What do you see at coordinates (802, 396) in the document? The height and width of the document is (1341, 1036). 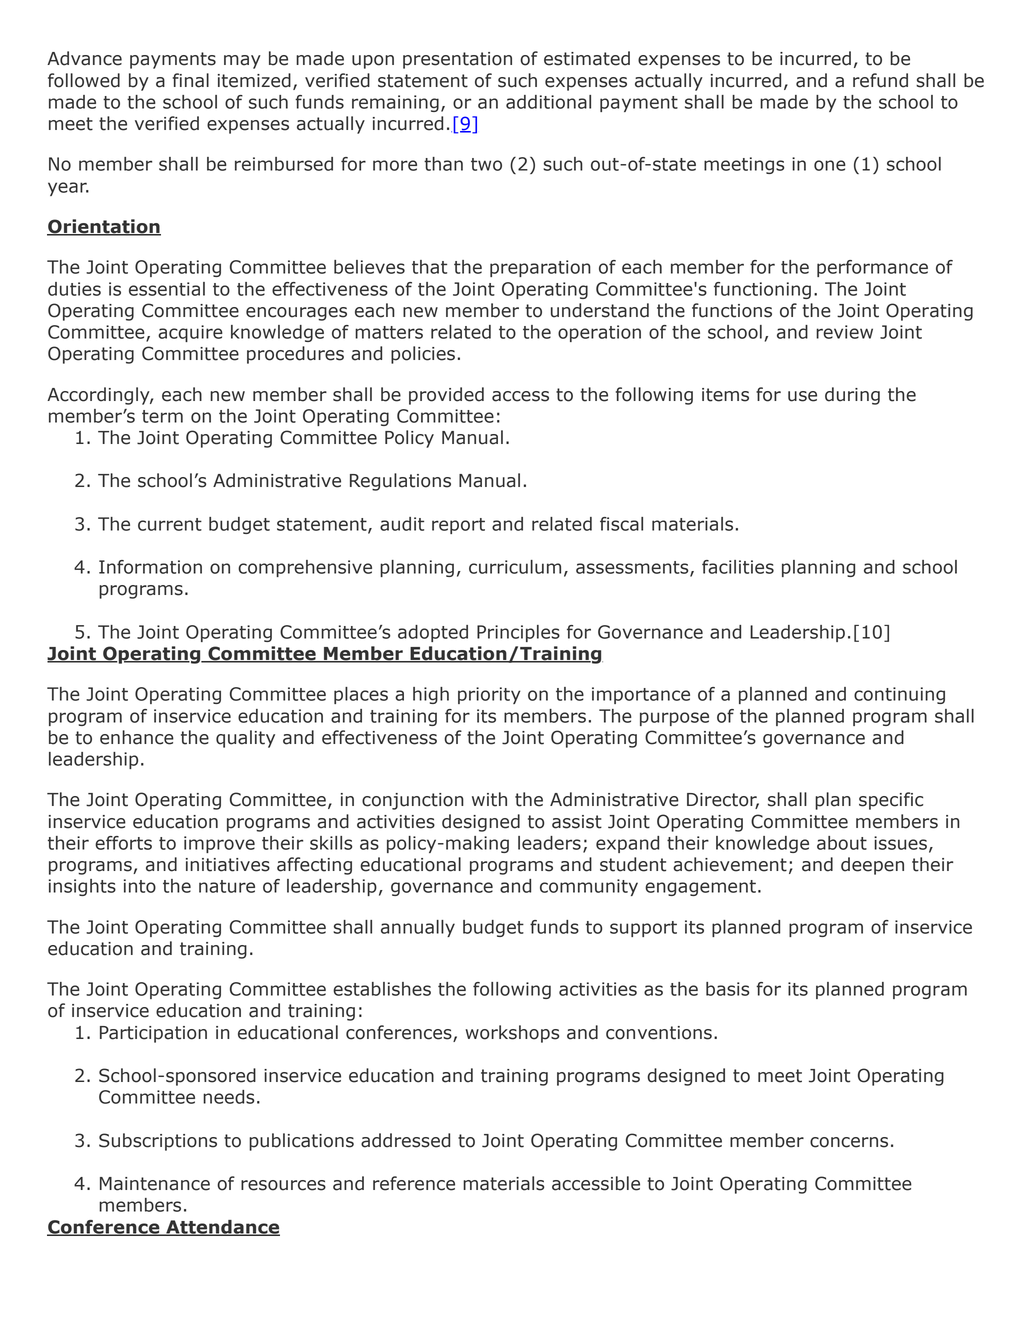 I see `use` at bounding box center [802, 396].
